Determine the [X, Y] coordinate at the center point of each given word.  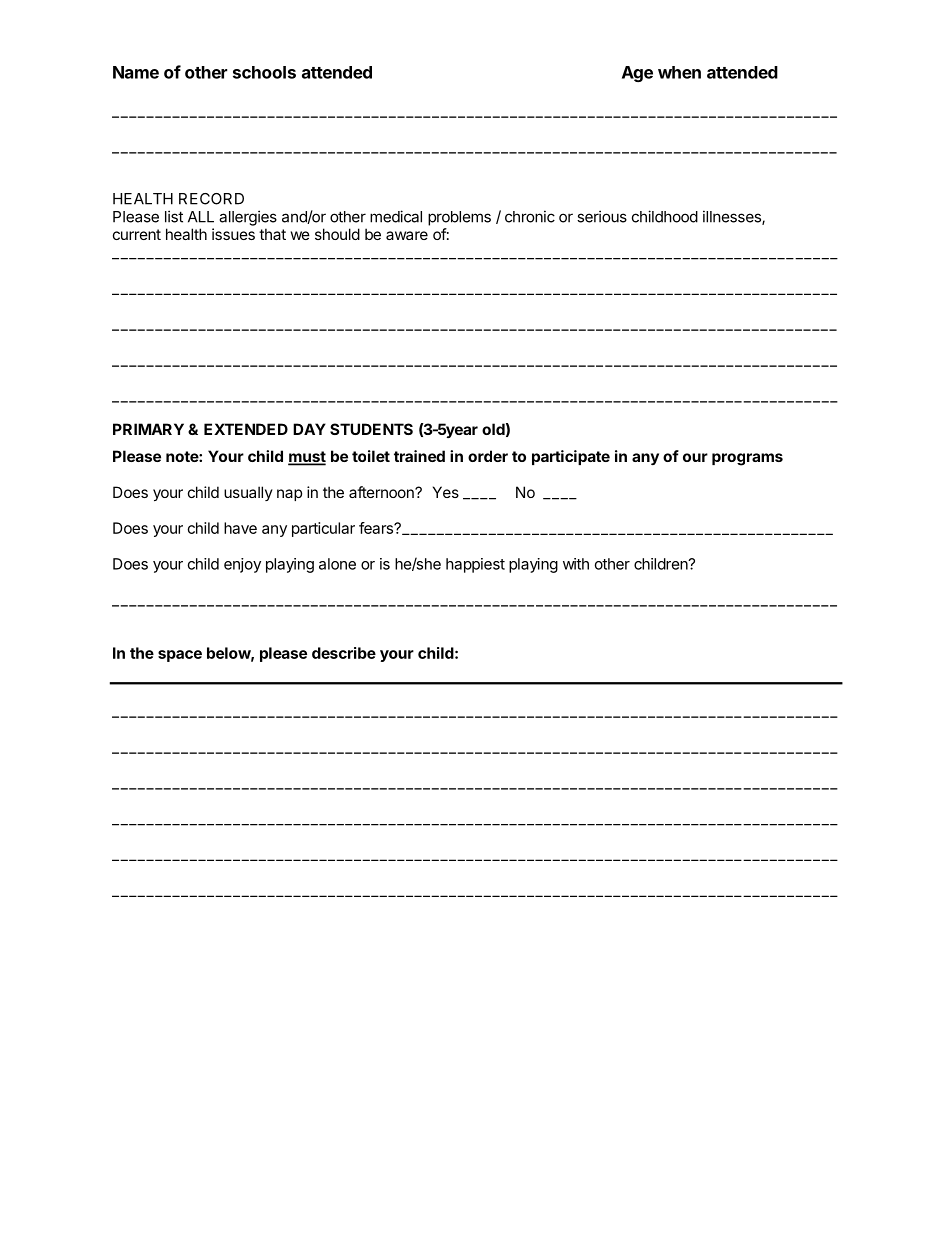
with [576, 564]
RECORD [211, 199]
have [240, 528]
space [180, 656]
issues [233, 234]
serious [602, 216]
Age [637, 74]
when [679, 72]
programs [747, 459]
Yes [446, 492]
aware [407, 235]
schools [264, 72]
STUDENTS [371, 429]
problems [459, 218]
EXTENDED [246, 429]
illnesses [733, 217]
